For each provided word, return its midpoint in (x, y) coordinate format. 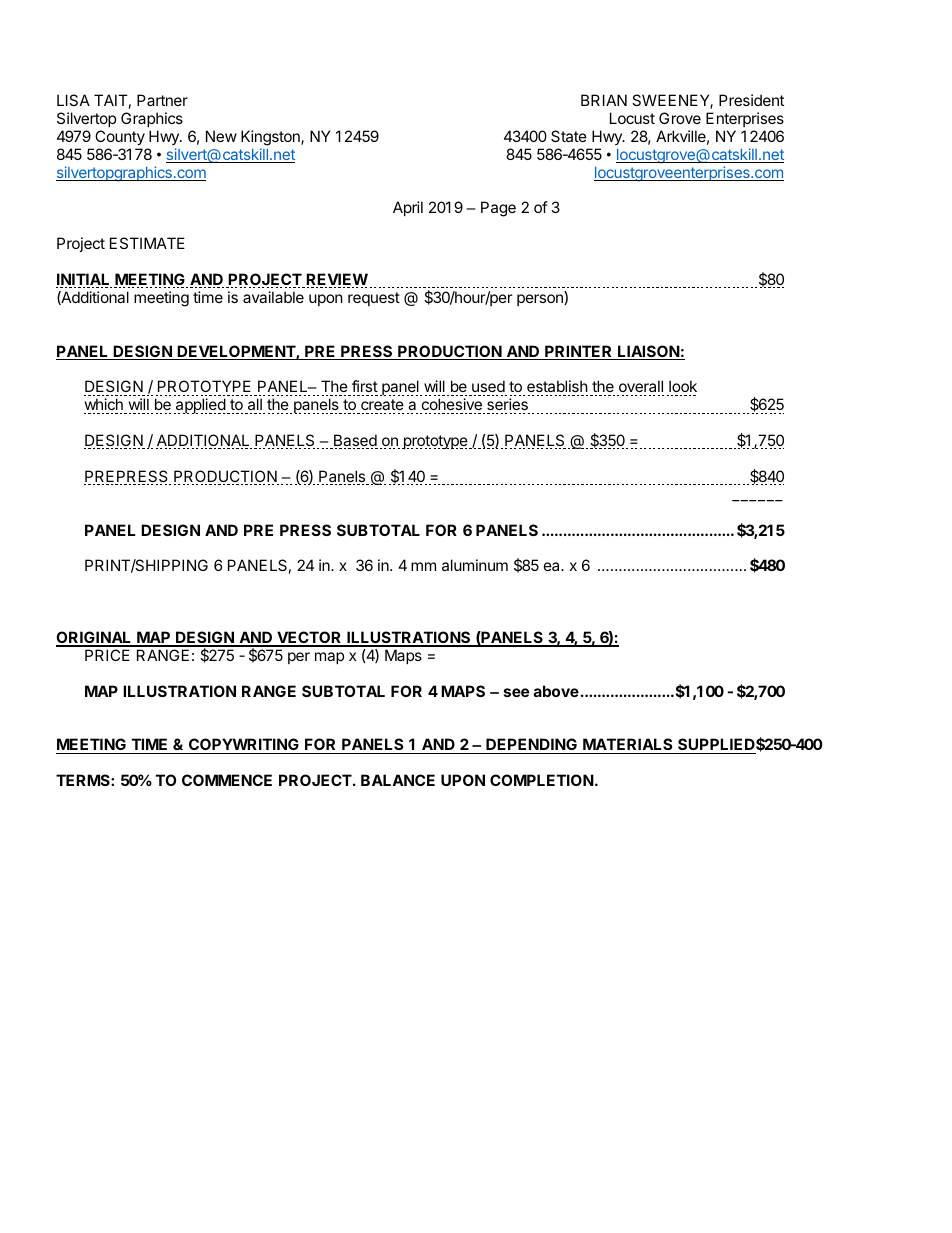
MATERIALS (628, 746)
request (374, 299)
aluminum (475, 565)
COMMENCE (227, 780)
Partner (162, 100)
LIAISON (648, 352)
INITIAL (84, 280)
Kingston (271, 138)
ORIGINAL (95, 638)
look (682, 388)
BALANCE (398, 780)
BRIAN (604, 100)
